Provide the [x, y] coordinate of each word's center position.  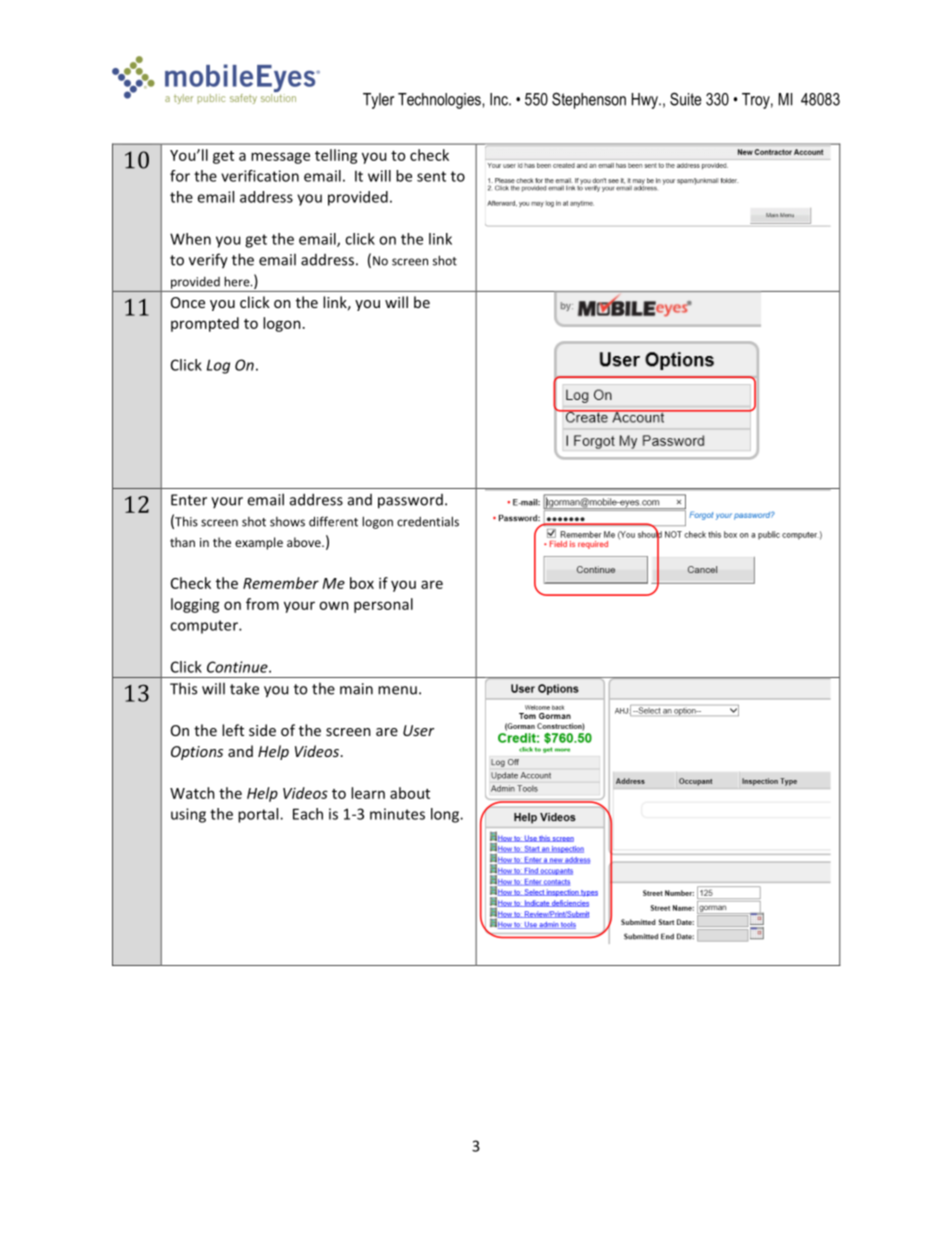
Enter [189, 500]
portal [259, 815]
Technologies [440, 101]
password [410, 501]
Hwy [646, 101]
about [410, 793]
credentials [428, 521]
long [446, 815]
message [280, 158]
